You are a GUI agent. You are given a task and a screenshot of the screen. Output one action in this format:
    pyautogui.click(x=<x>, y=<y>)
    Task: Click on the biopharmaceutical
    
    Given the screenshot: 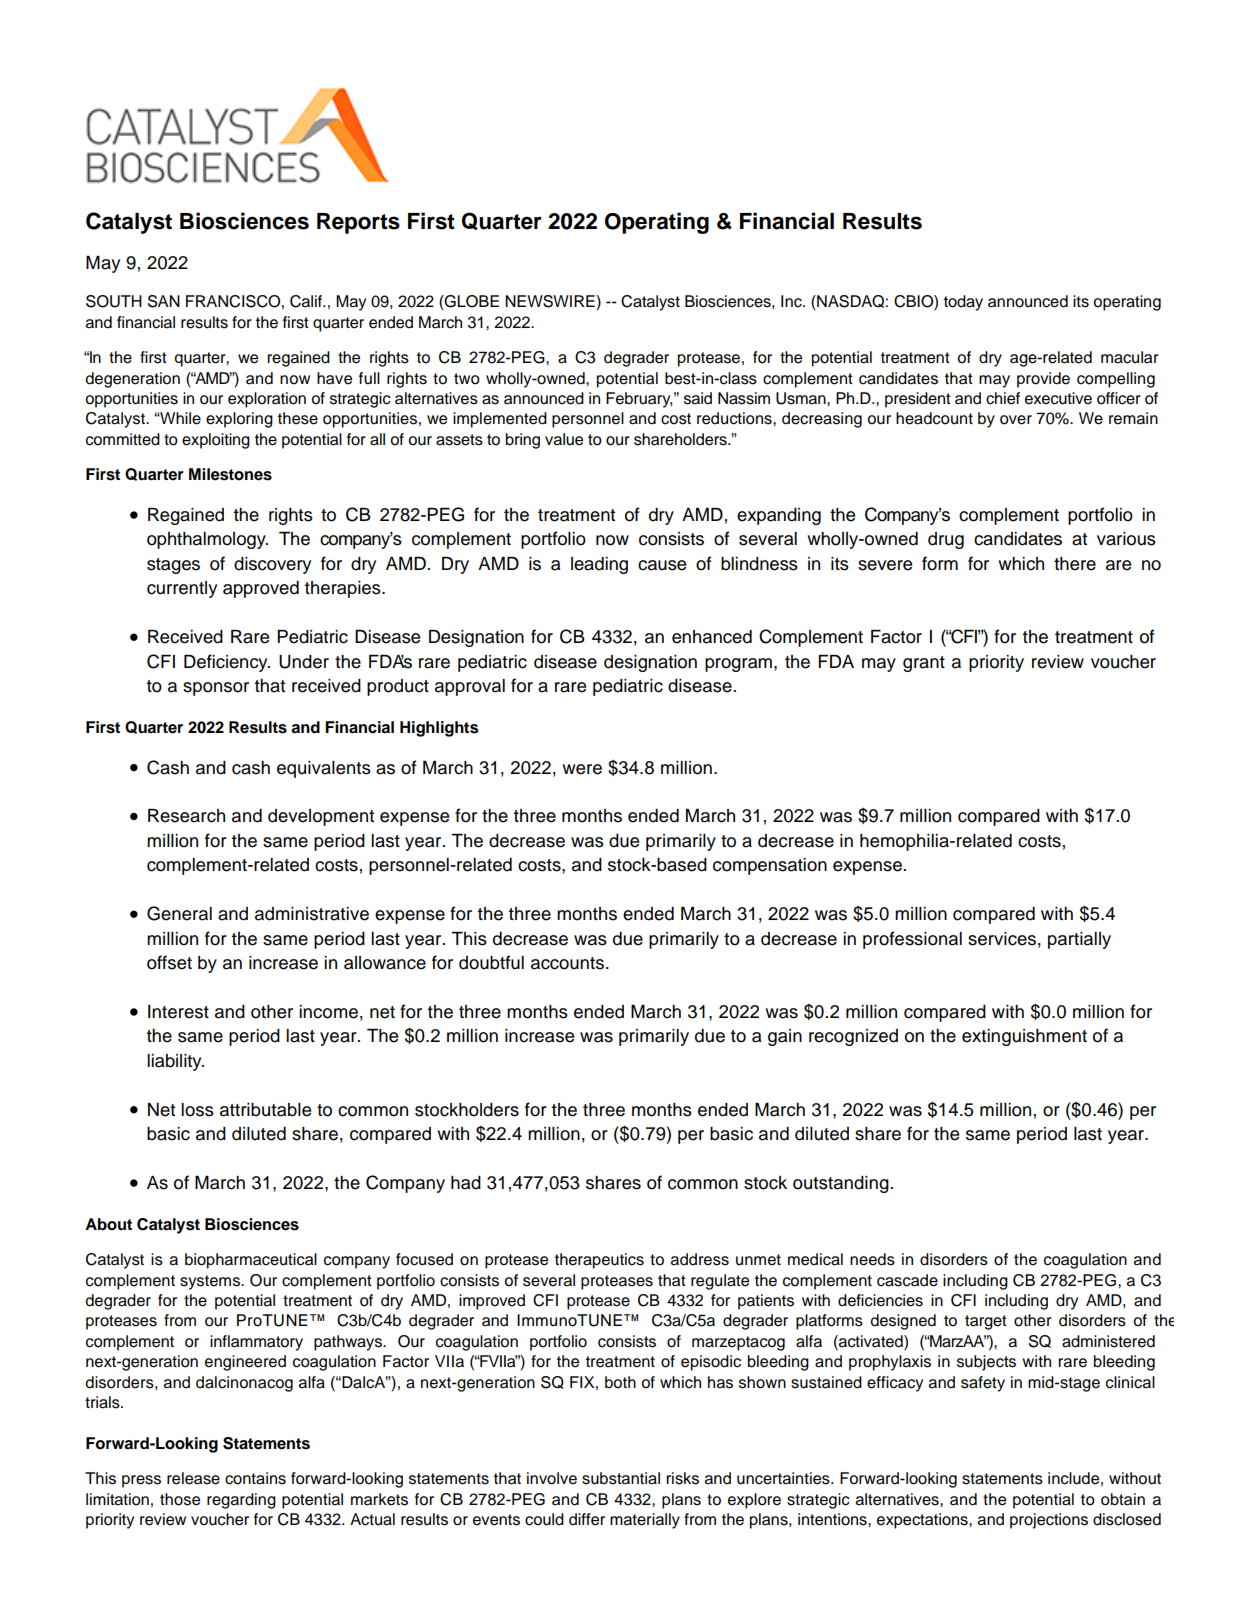 What is the action you would take?
    pyautogui.click(x=251, y=1261)
